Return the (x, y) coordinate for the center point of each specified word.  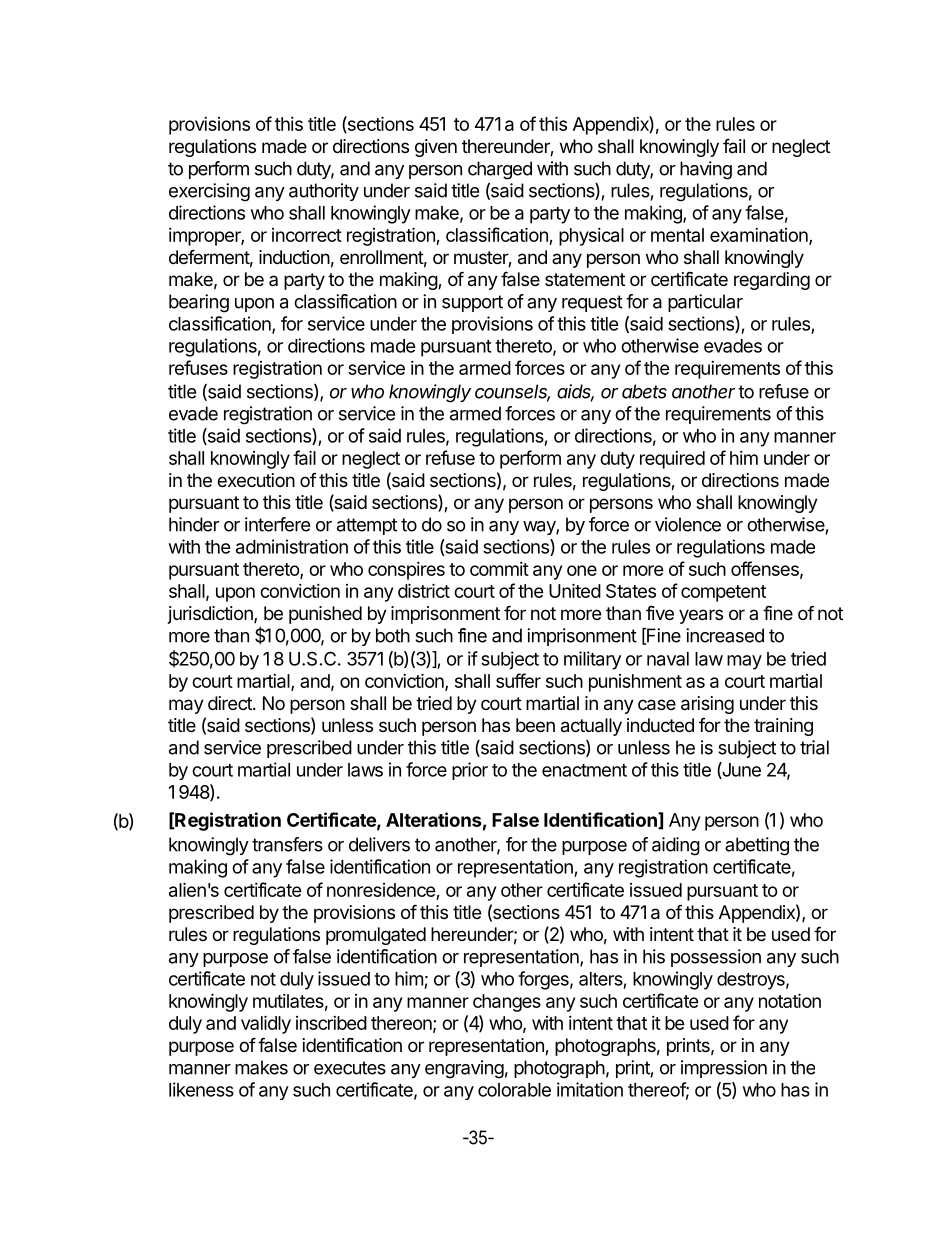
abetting (757, 846)
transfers (287, 844)
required (672, 460)
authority (324, 192)
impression (724, 1069)
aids (575, 392)
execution (256, 480)
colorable (514, 1090)
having (706, 170)
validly (266, 1024)
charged (500, 170)
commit (499, 569)
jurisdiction (211, 615)
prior (470, 771)
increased (725, 635)
